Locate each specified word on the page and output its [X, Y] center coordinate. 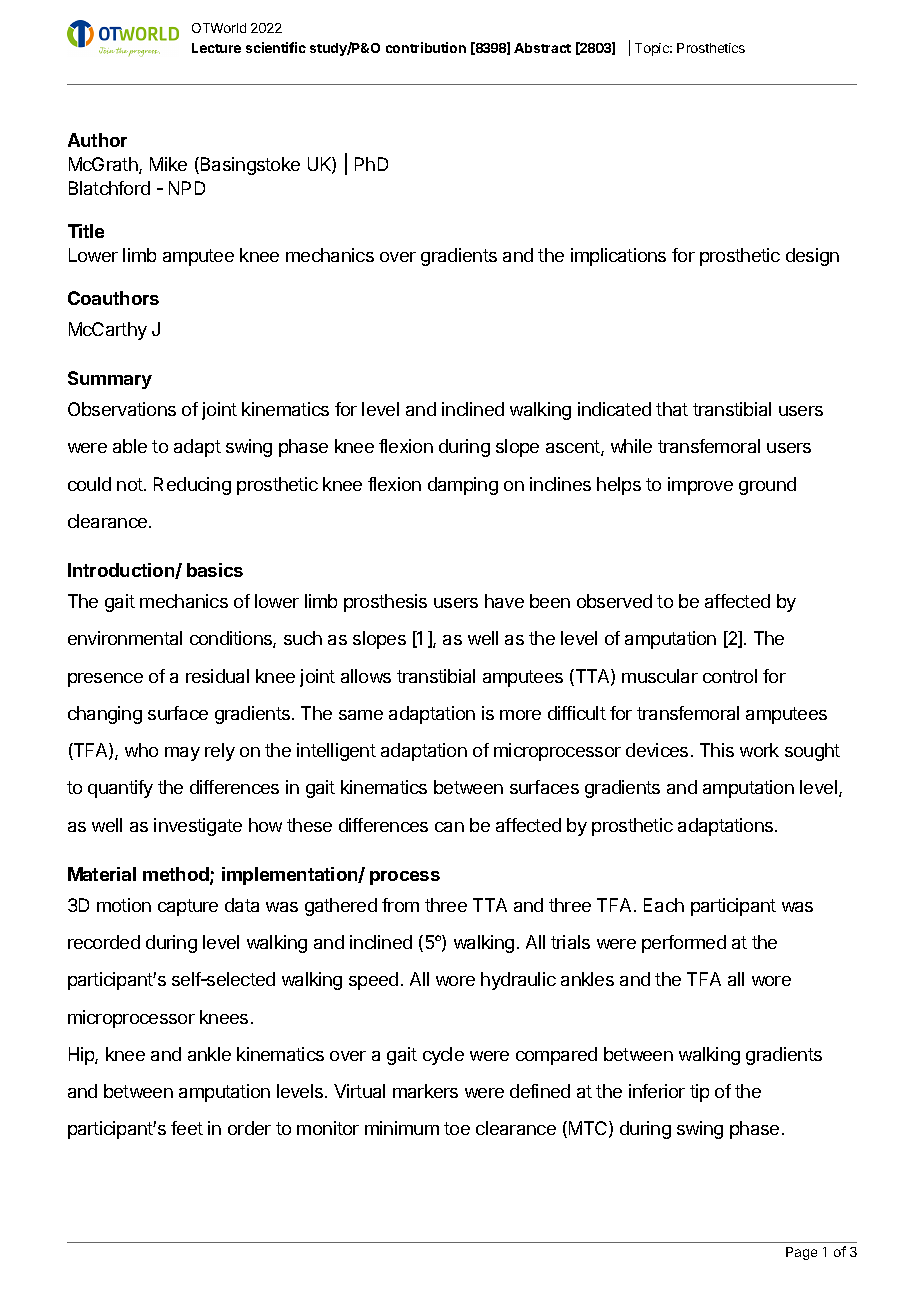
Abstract [542, 48]
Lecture [216, 48]
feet [187, 1128]
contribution [426, 47]
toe [457, 1128]
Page [801, 1253]
